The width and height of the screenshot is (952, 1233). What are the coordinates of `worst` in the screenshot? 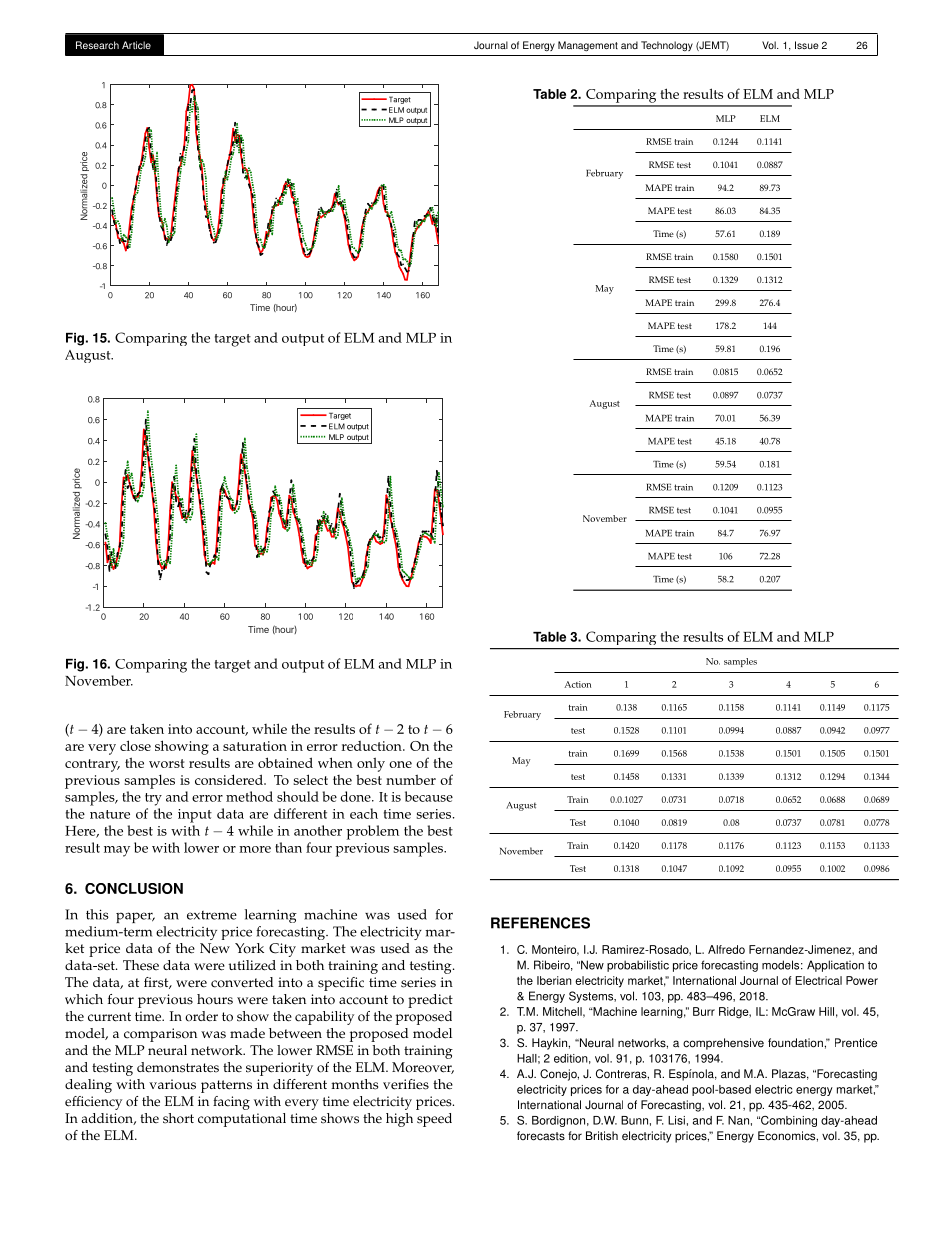 It's located at (166, 763).
